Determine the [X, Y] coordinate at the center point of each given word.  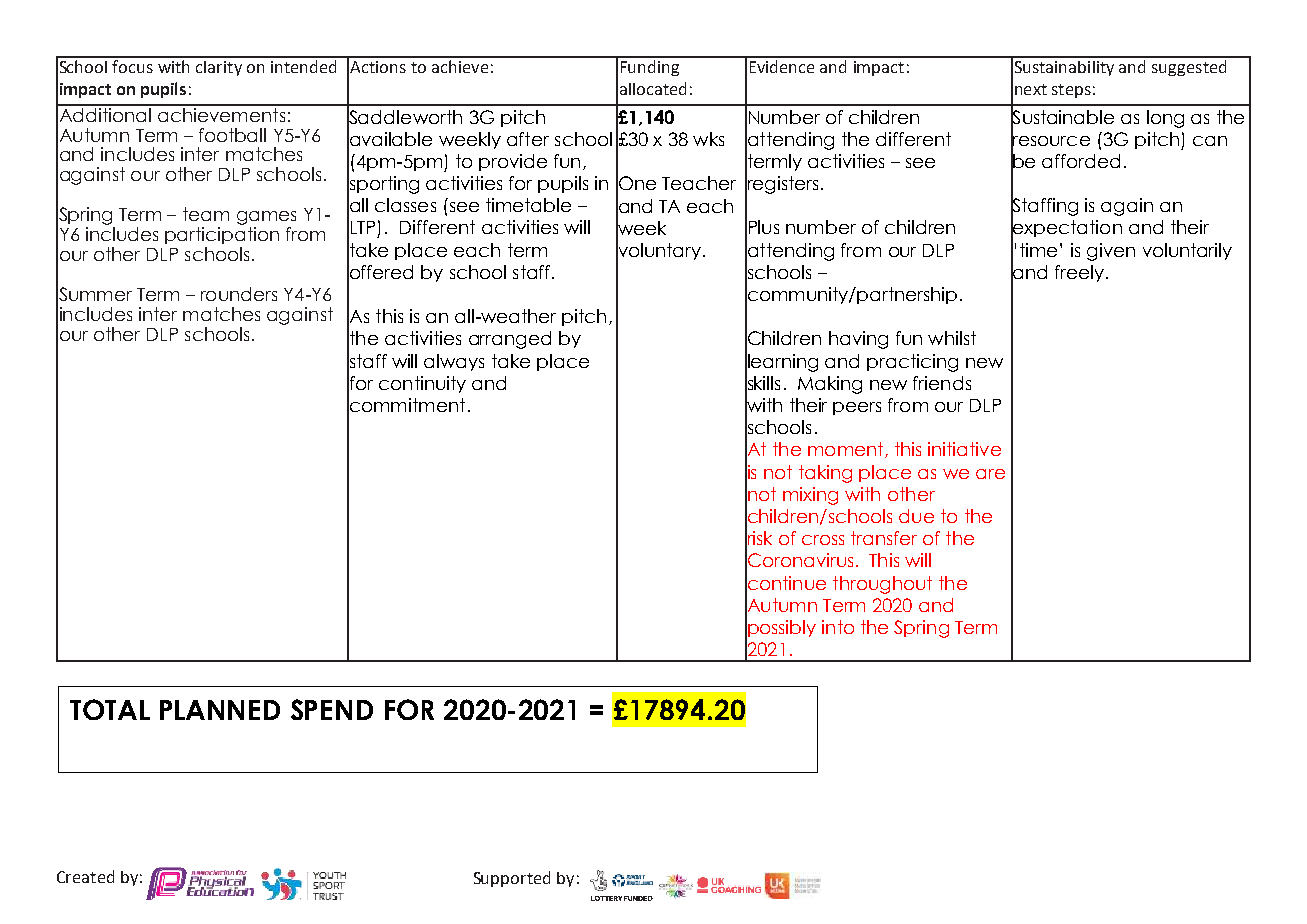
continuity [422, 384]
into [838, 627]
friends [942, 383]
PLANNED [220, 710]
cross [823, 540]
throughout [882, 585]
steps [1071, 91]
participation [222, 235]
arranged [510, 340]
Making [830, 385]
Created [85, 876]
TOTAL [110, 709]
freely [1079, 273]
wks [708, 139]
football [232, 135]
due [916, 516]
